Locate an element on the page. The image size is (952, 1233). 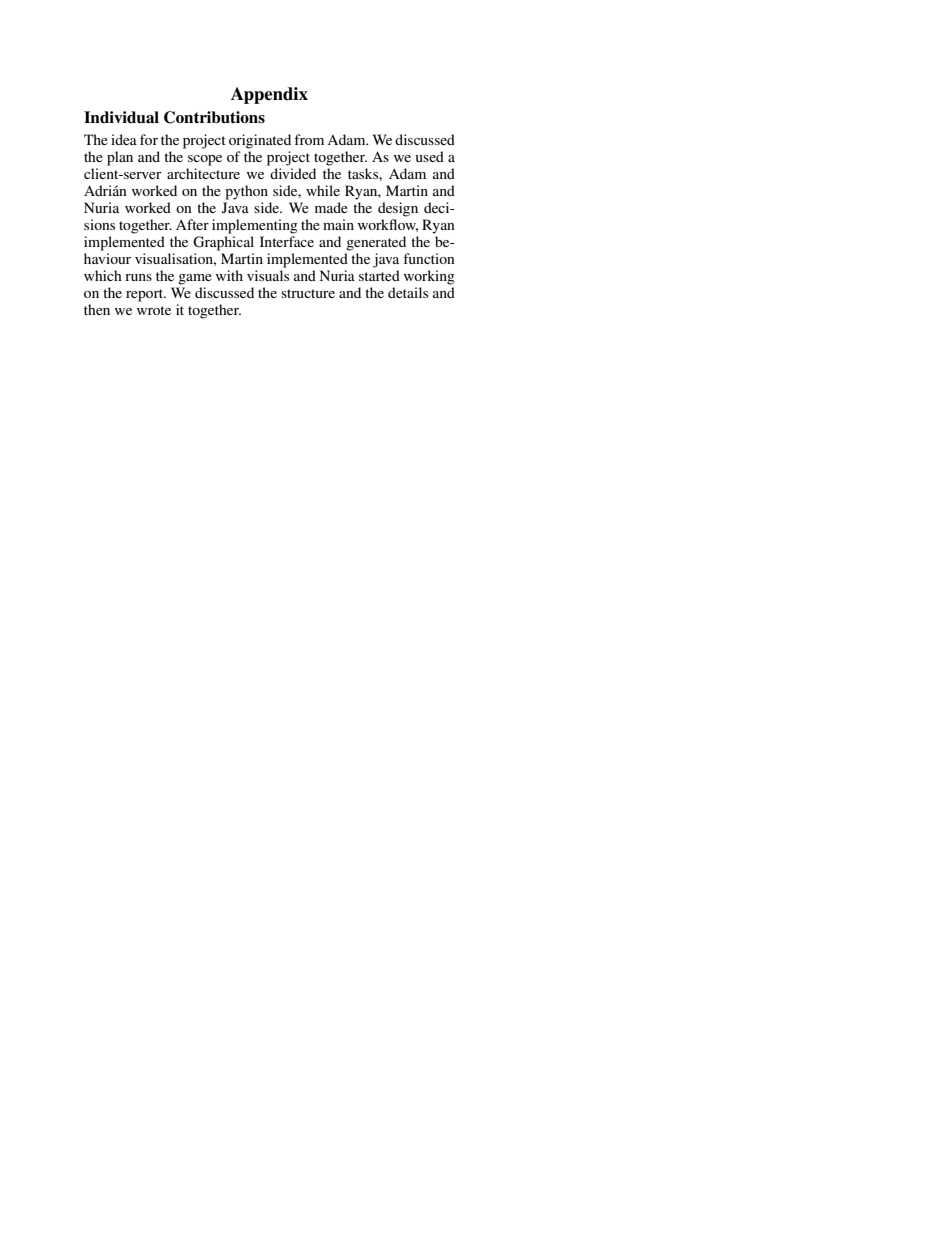
used is located at coordinates (430, 156).
